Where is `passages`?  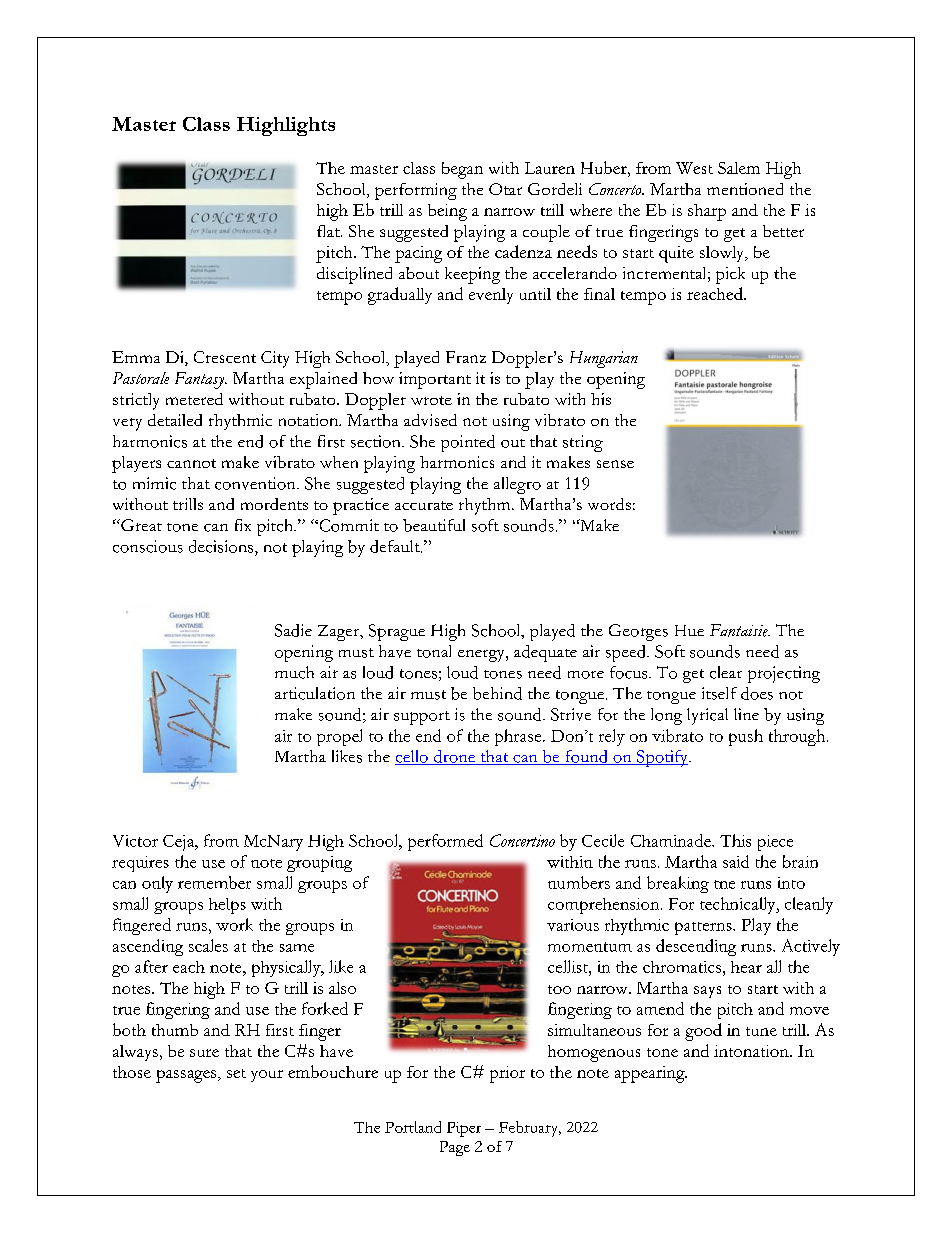 passages is located at coordinates (187, 1076).
